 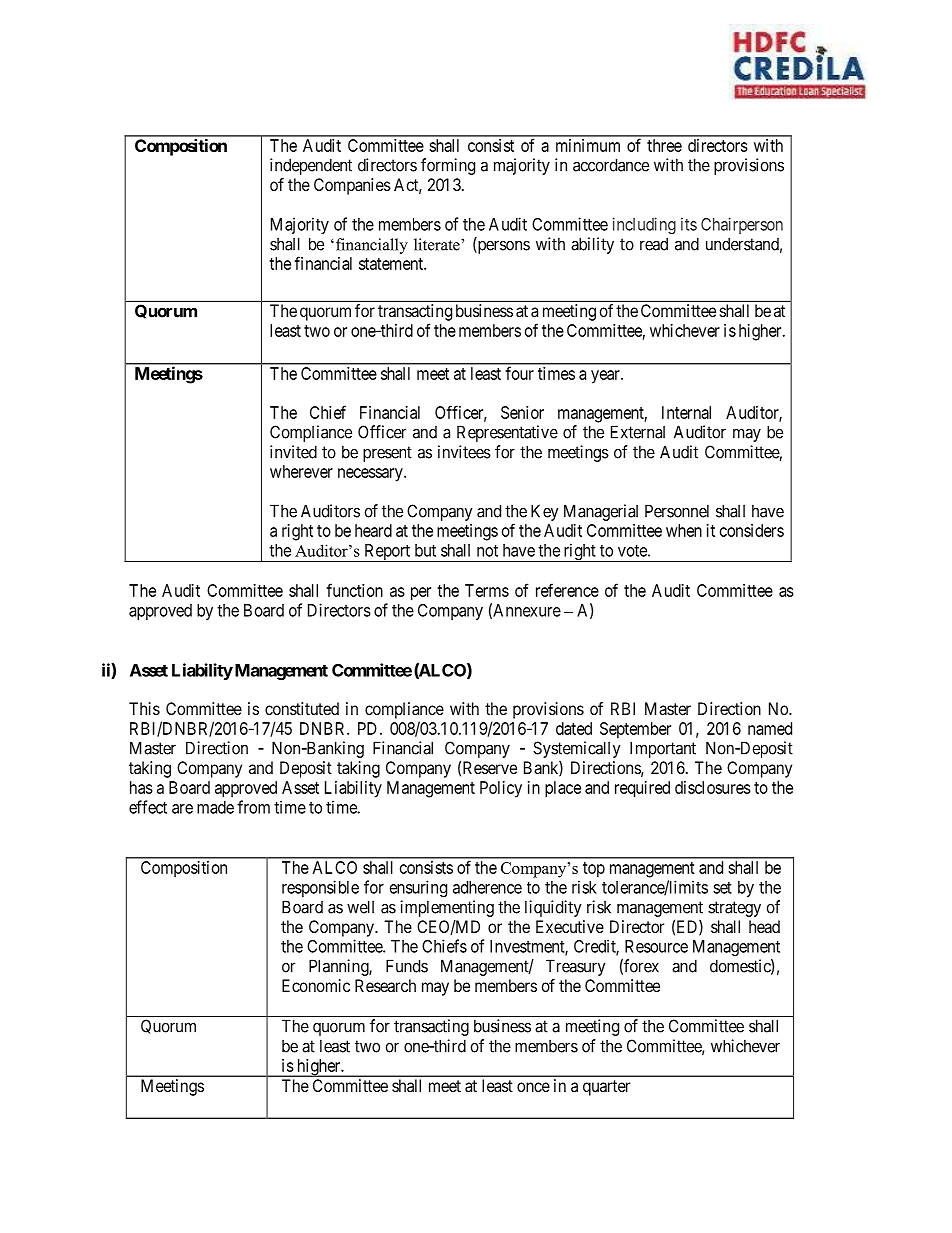 What do you see at coordinates (215, 807) in the document?
I see `made` at bounding box center [215, 807].
